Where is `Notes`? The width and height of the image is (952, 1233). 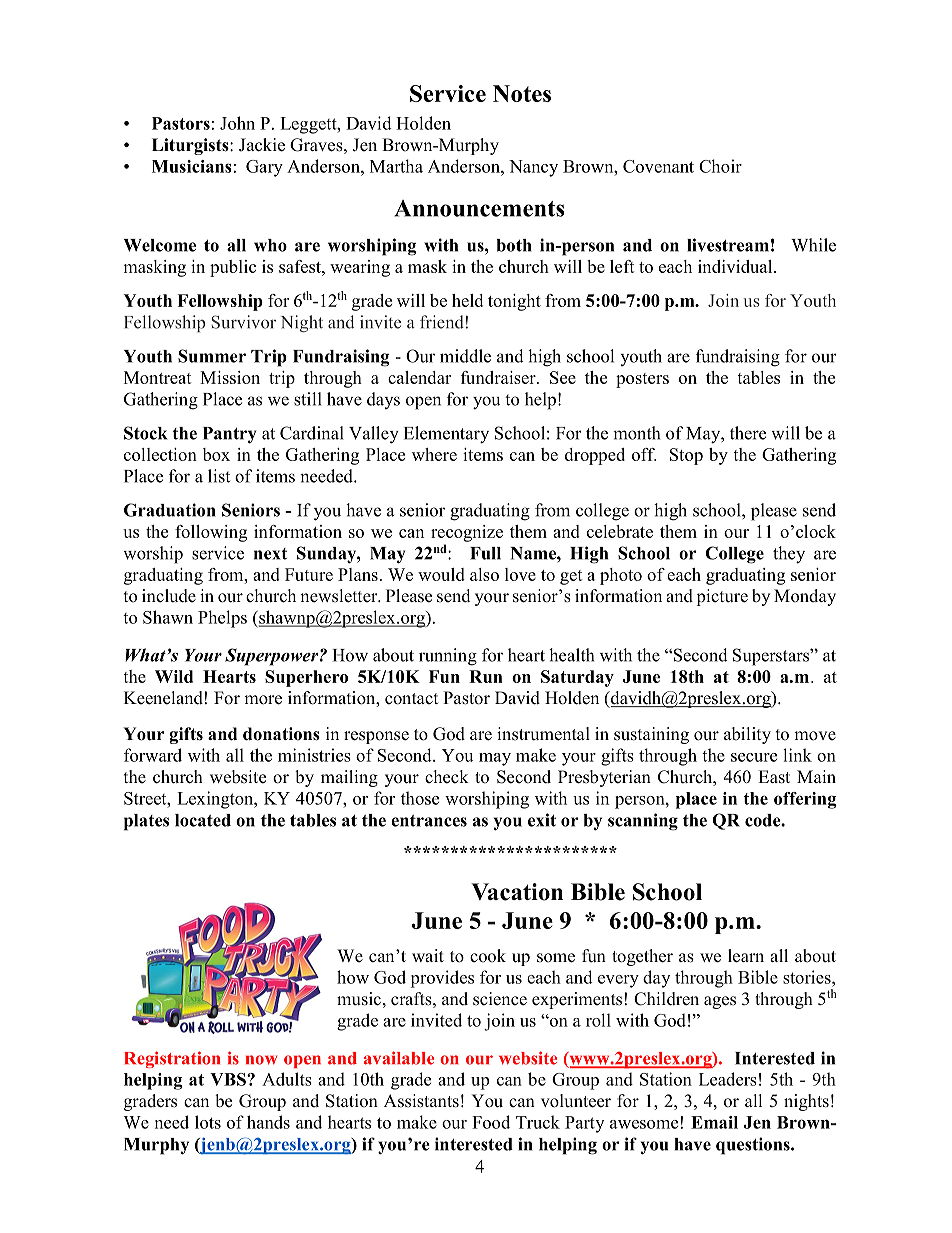
Notes is located at coordinates (522, 93).
